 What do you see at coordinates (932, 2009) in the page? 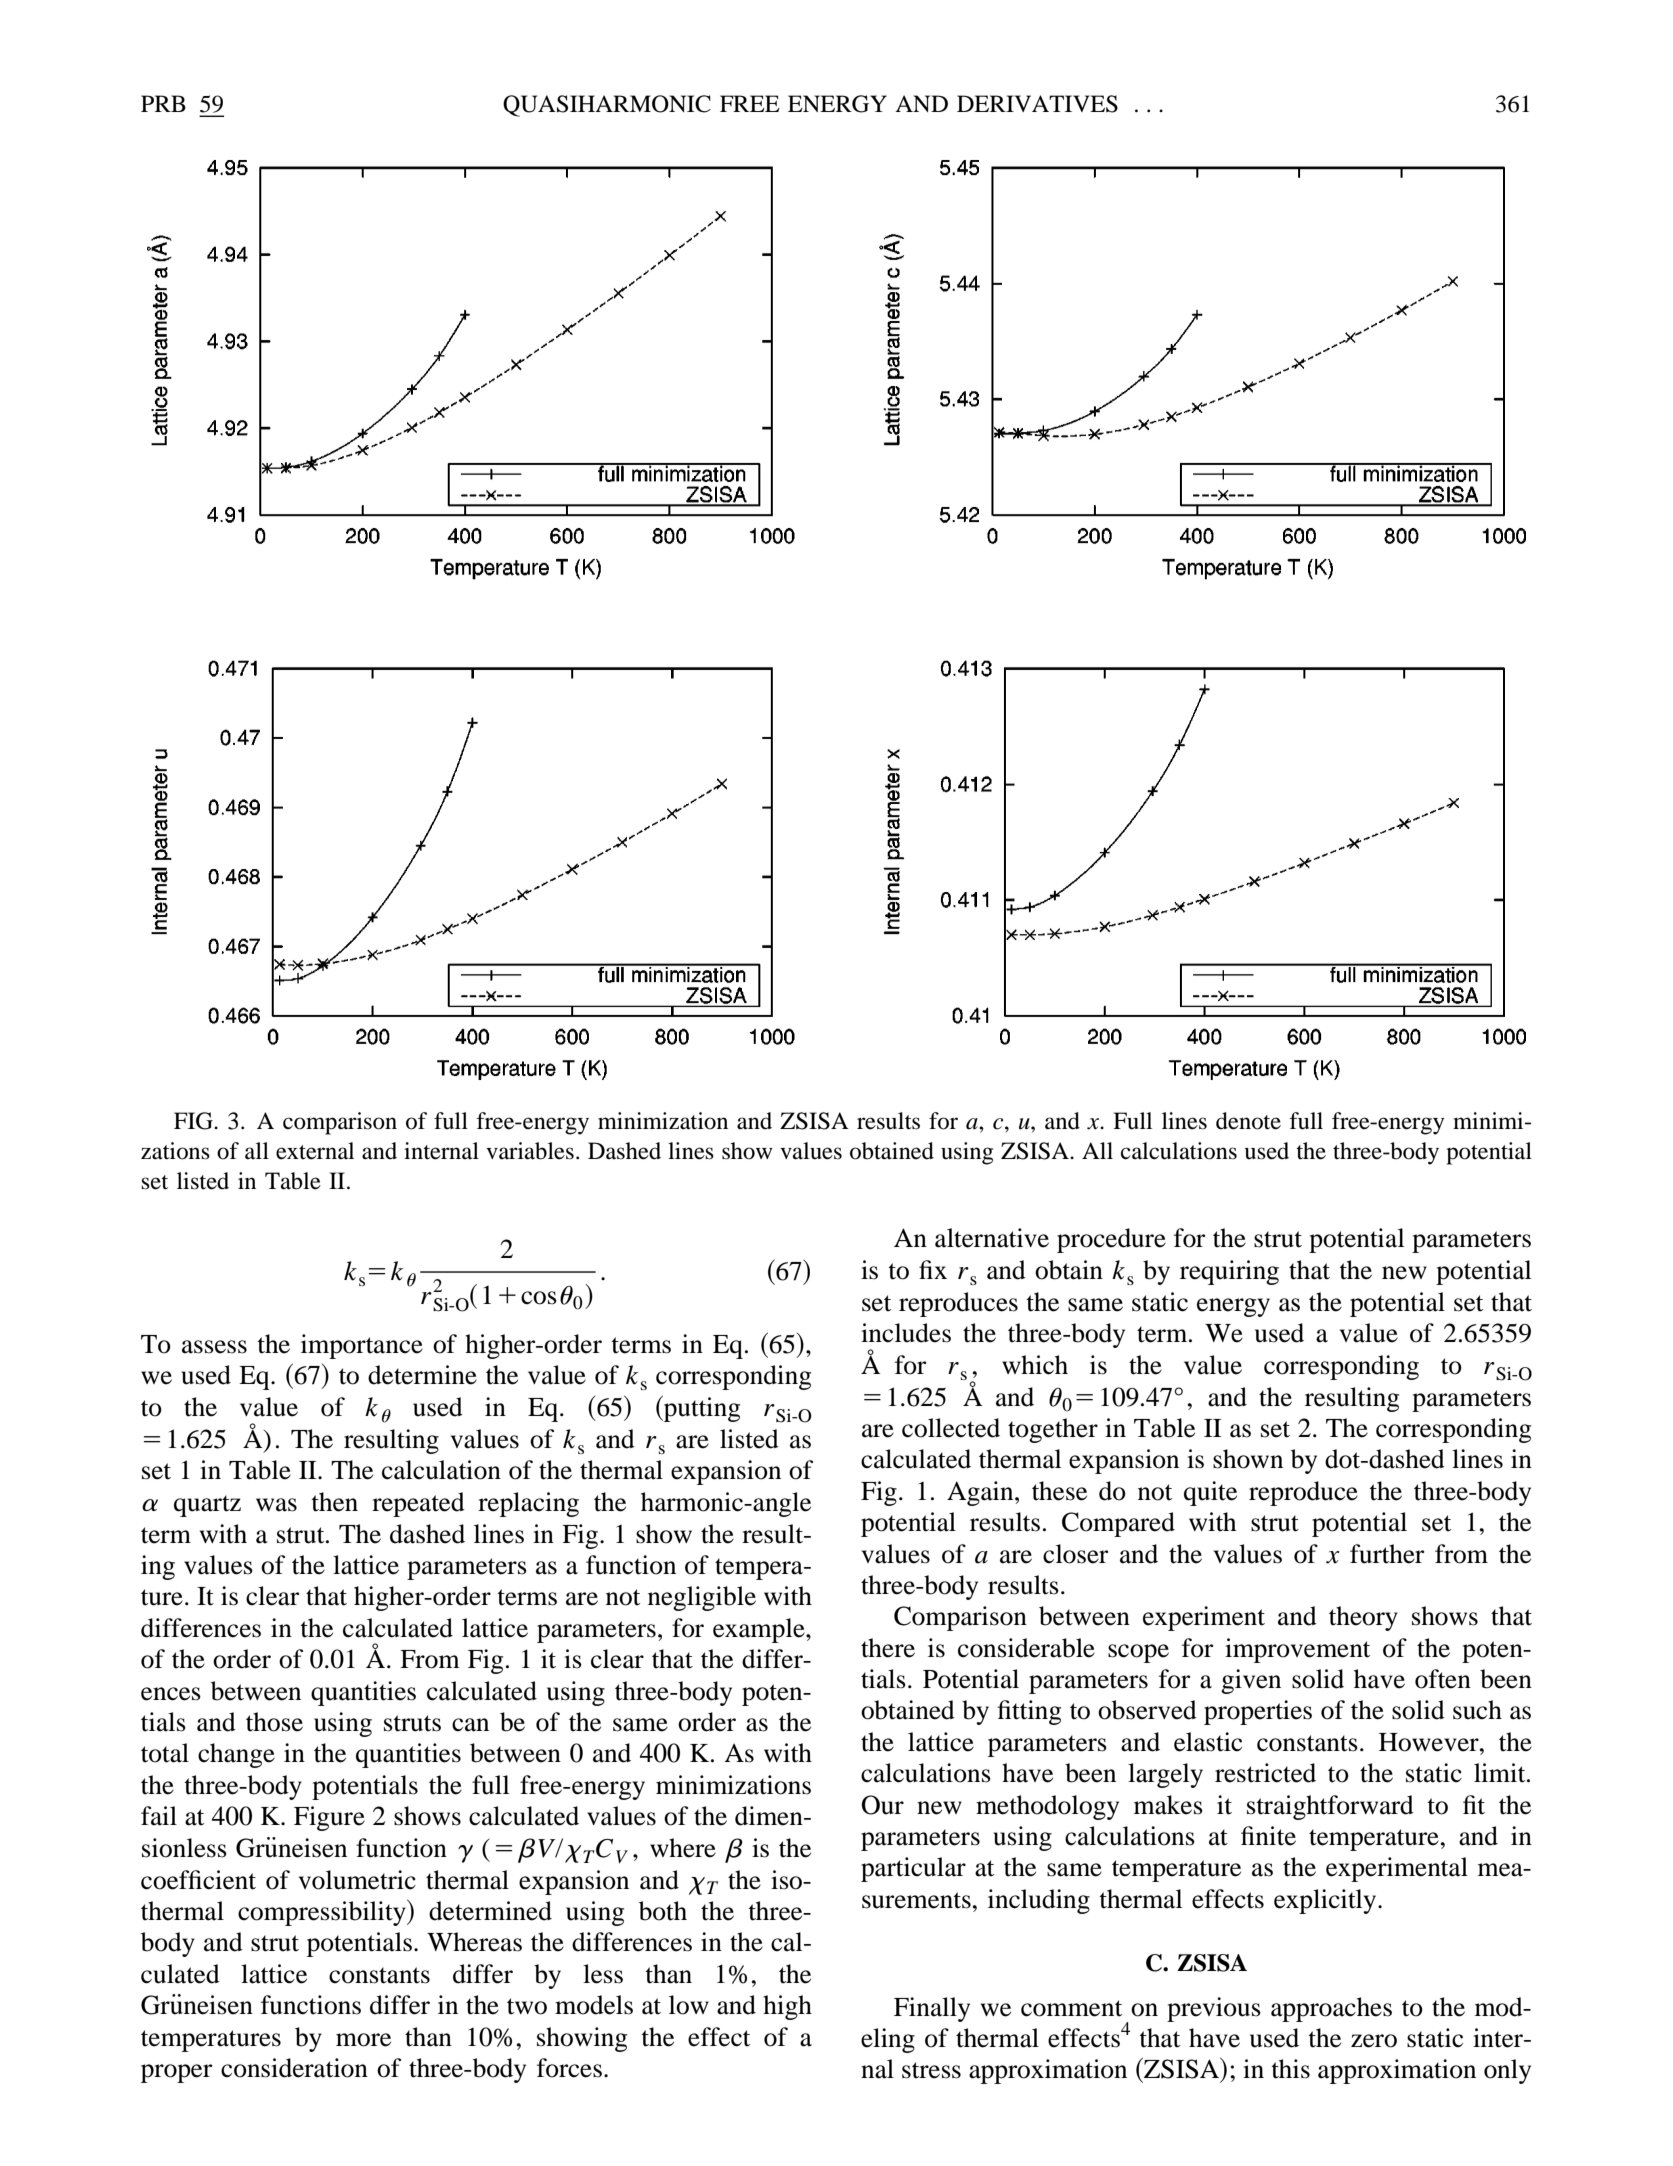
I see `Finally` at bounding box center [932, 2009].
